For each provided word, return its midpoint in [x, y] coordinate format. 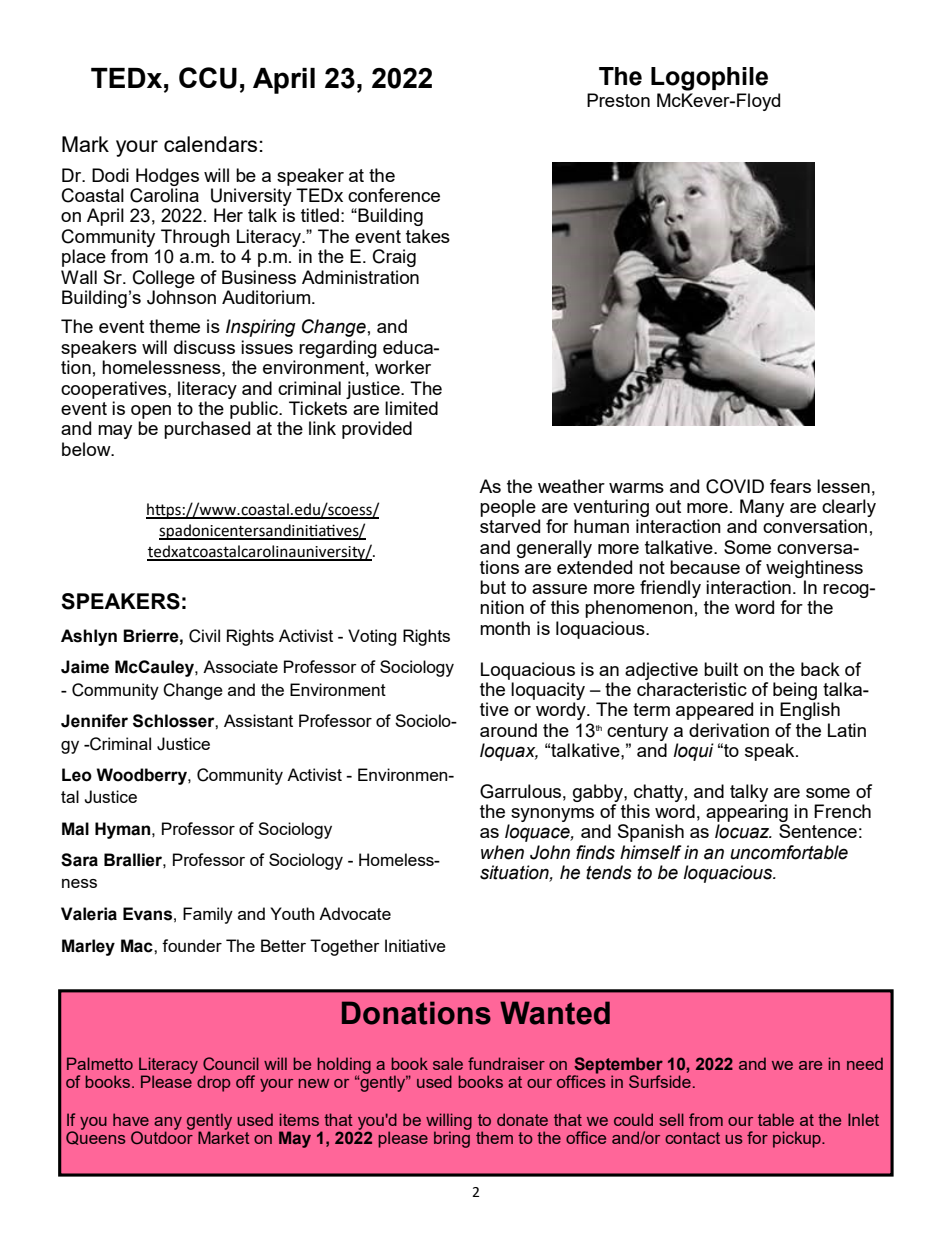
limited [411, 408]
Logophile [709, 79]
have [131, 1119]
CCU [208, 78]
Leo [77, 775]
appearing [747, 813]
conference [394, 195]
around [508, 730]
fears [790, 486]
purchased [207, 430]
